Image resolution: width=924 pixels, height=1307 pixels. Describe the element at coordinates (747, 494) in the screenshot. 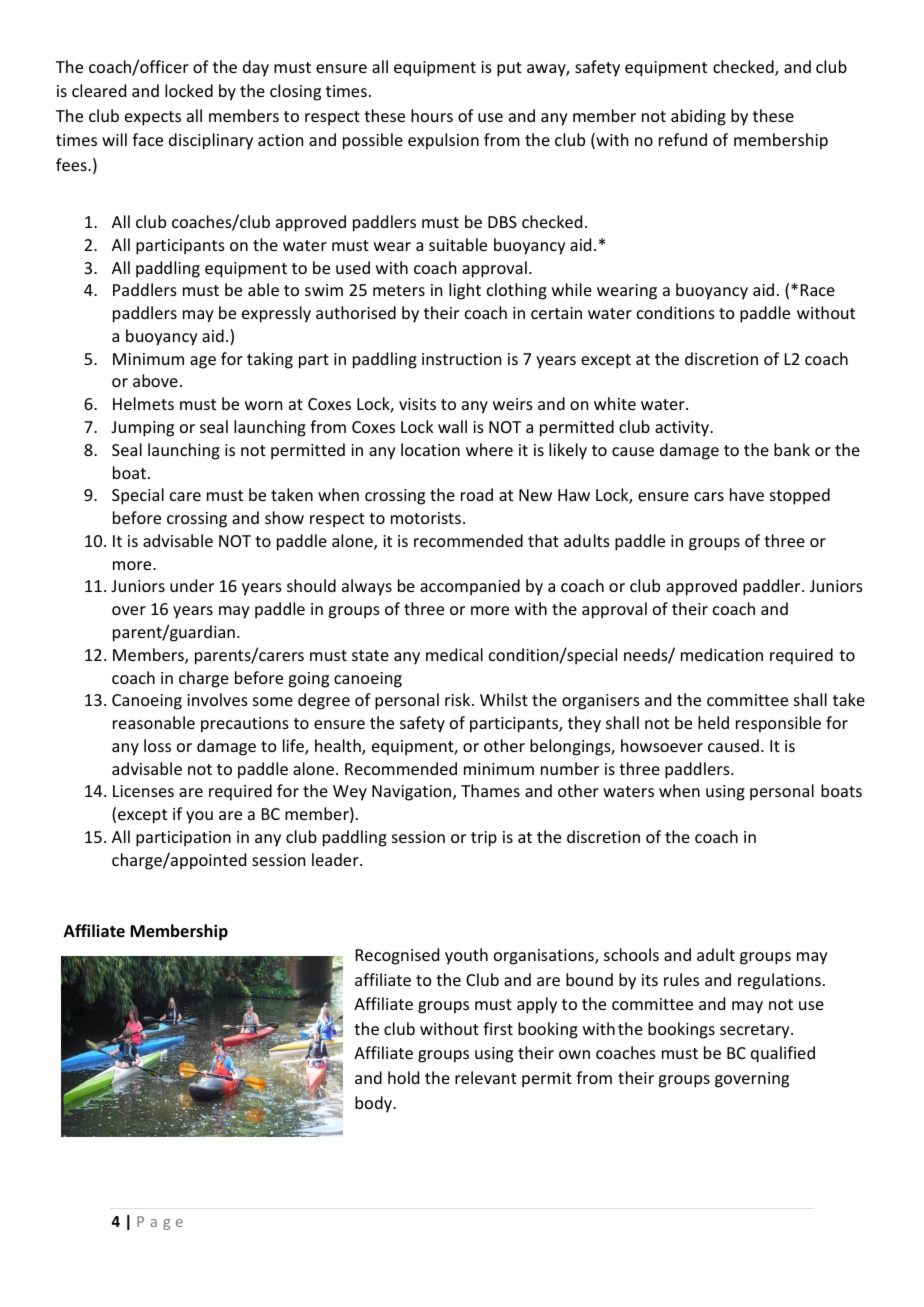

I see `have` at that location.
